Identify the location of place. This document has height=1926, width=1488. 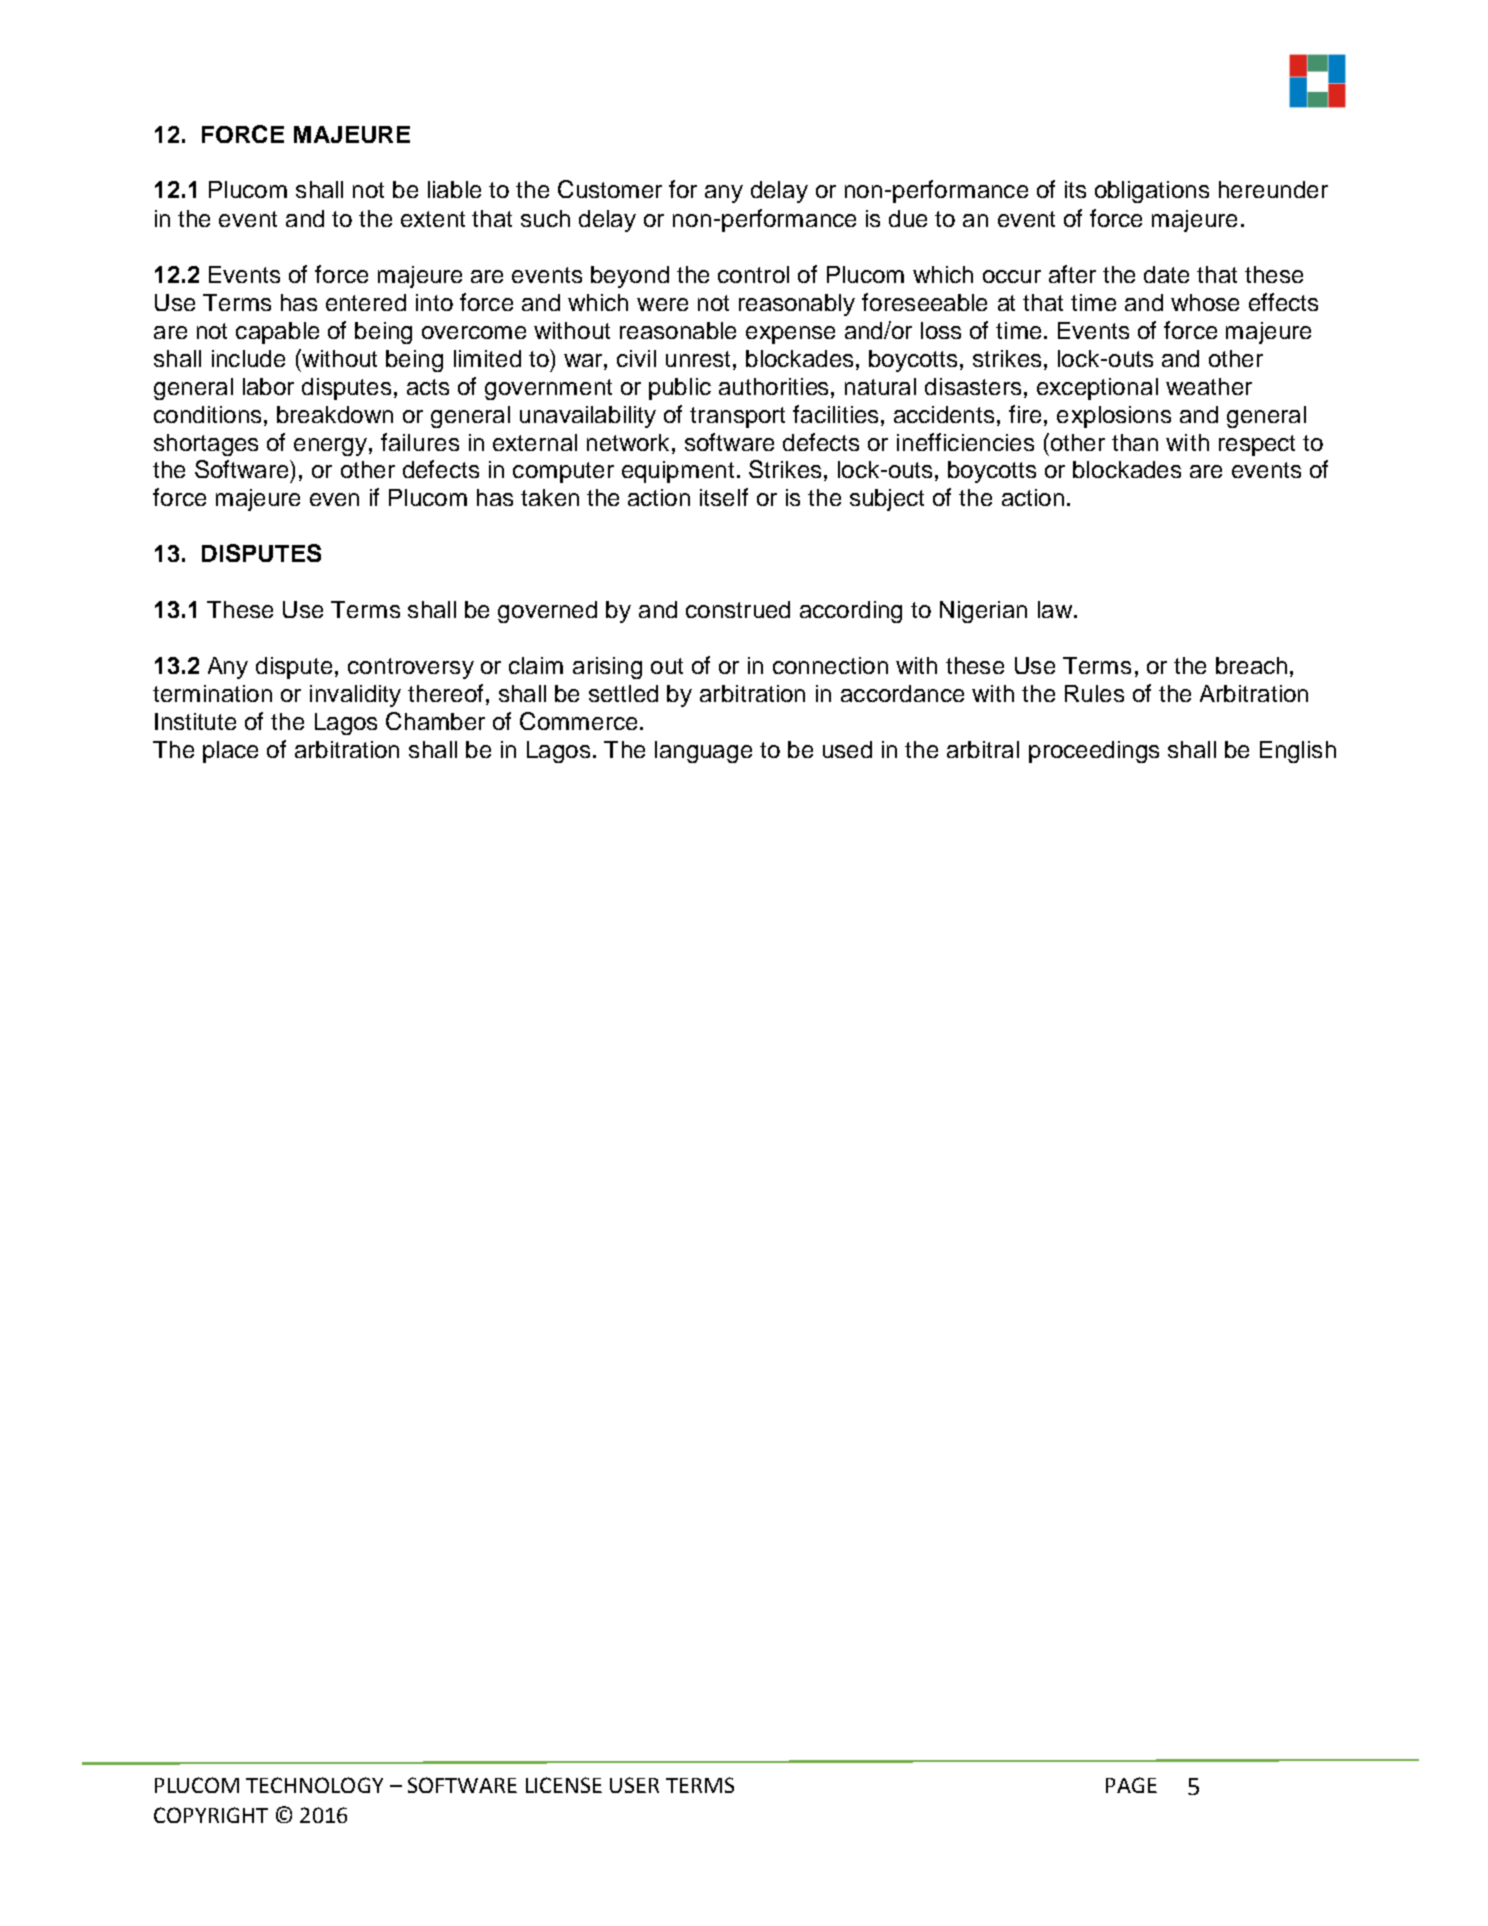
(230, 752).
